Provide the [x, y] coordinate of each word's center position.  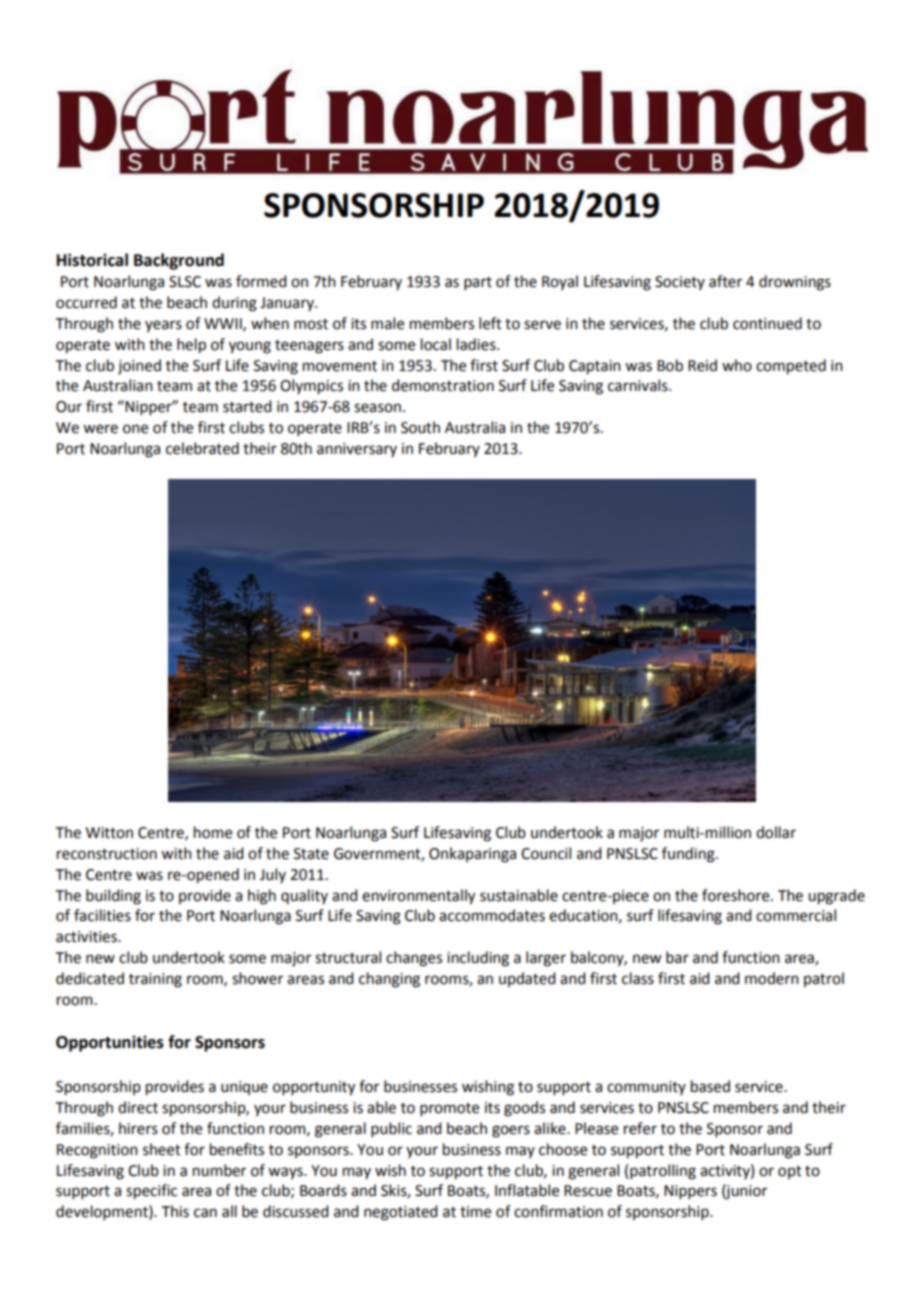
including [478, 959]
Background [179, 261]
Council [546, 853]
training [155, 980]
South [420, 427]
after [725, 281]
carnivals [639, 385]
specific [151, 1192]
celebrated [202, 448]
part [478, 283]
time [475, 1212]
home [213, 832]
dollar [776, 832]
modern [772, 978]
